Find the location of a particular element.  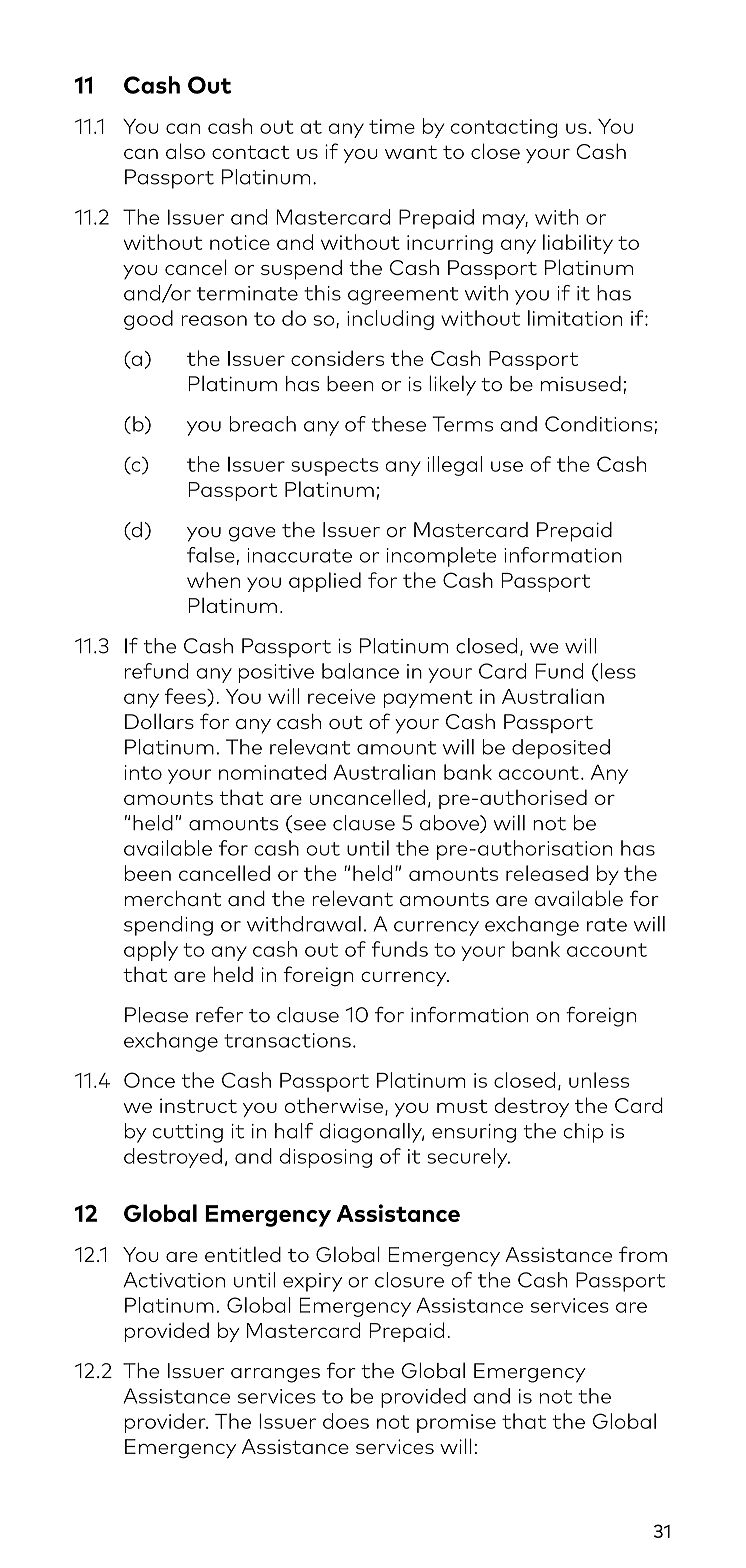

also is located at coordinates (185, 151).
